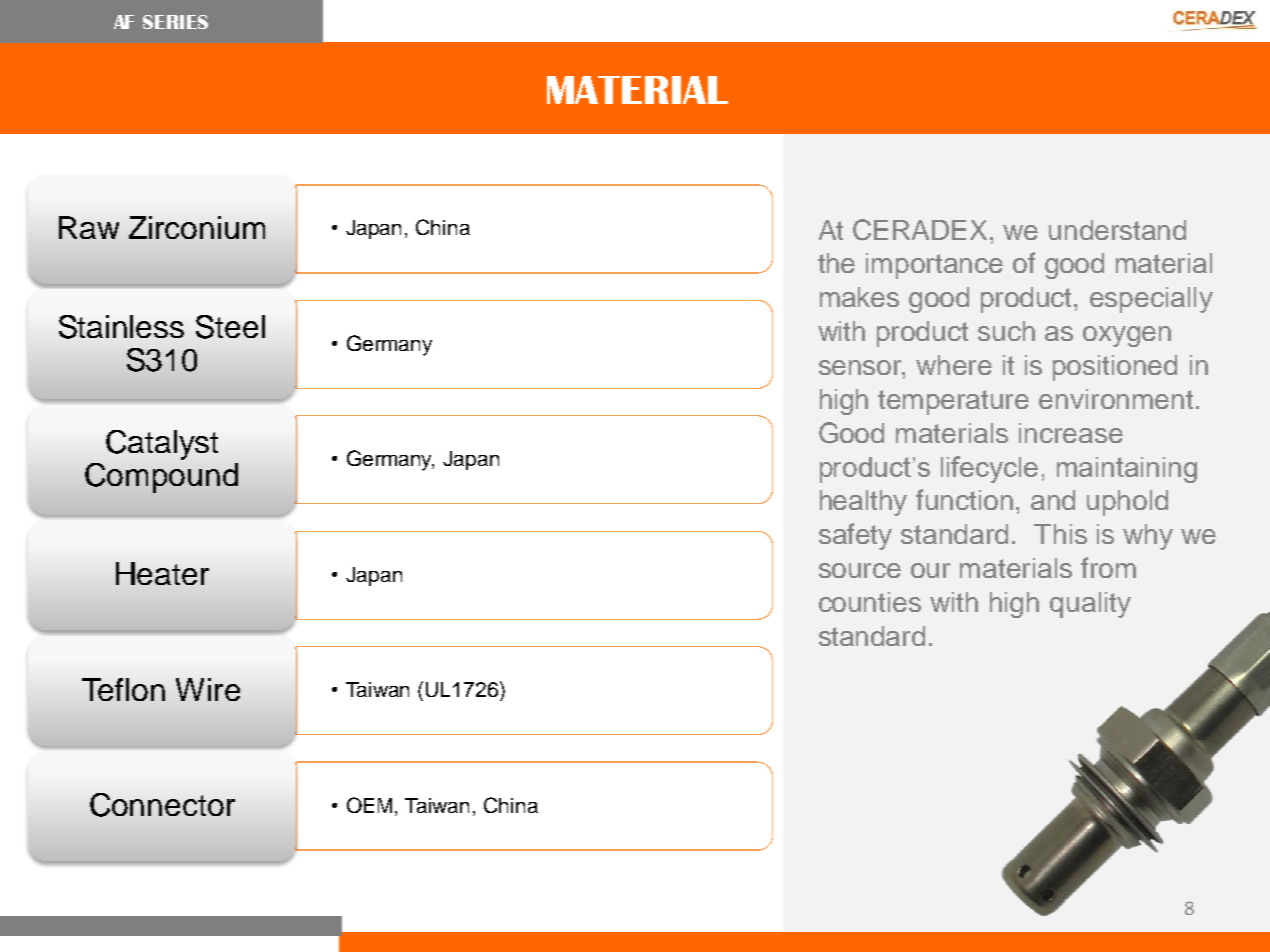 This image has width=1270, height=952. I want to click on Connector, so click(162, 805).
